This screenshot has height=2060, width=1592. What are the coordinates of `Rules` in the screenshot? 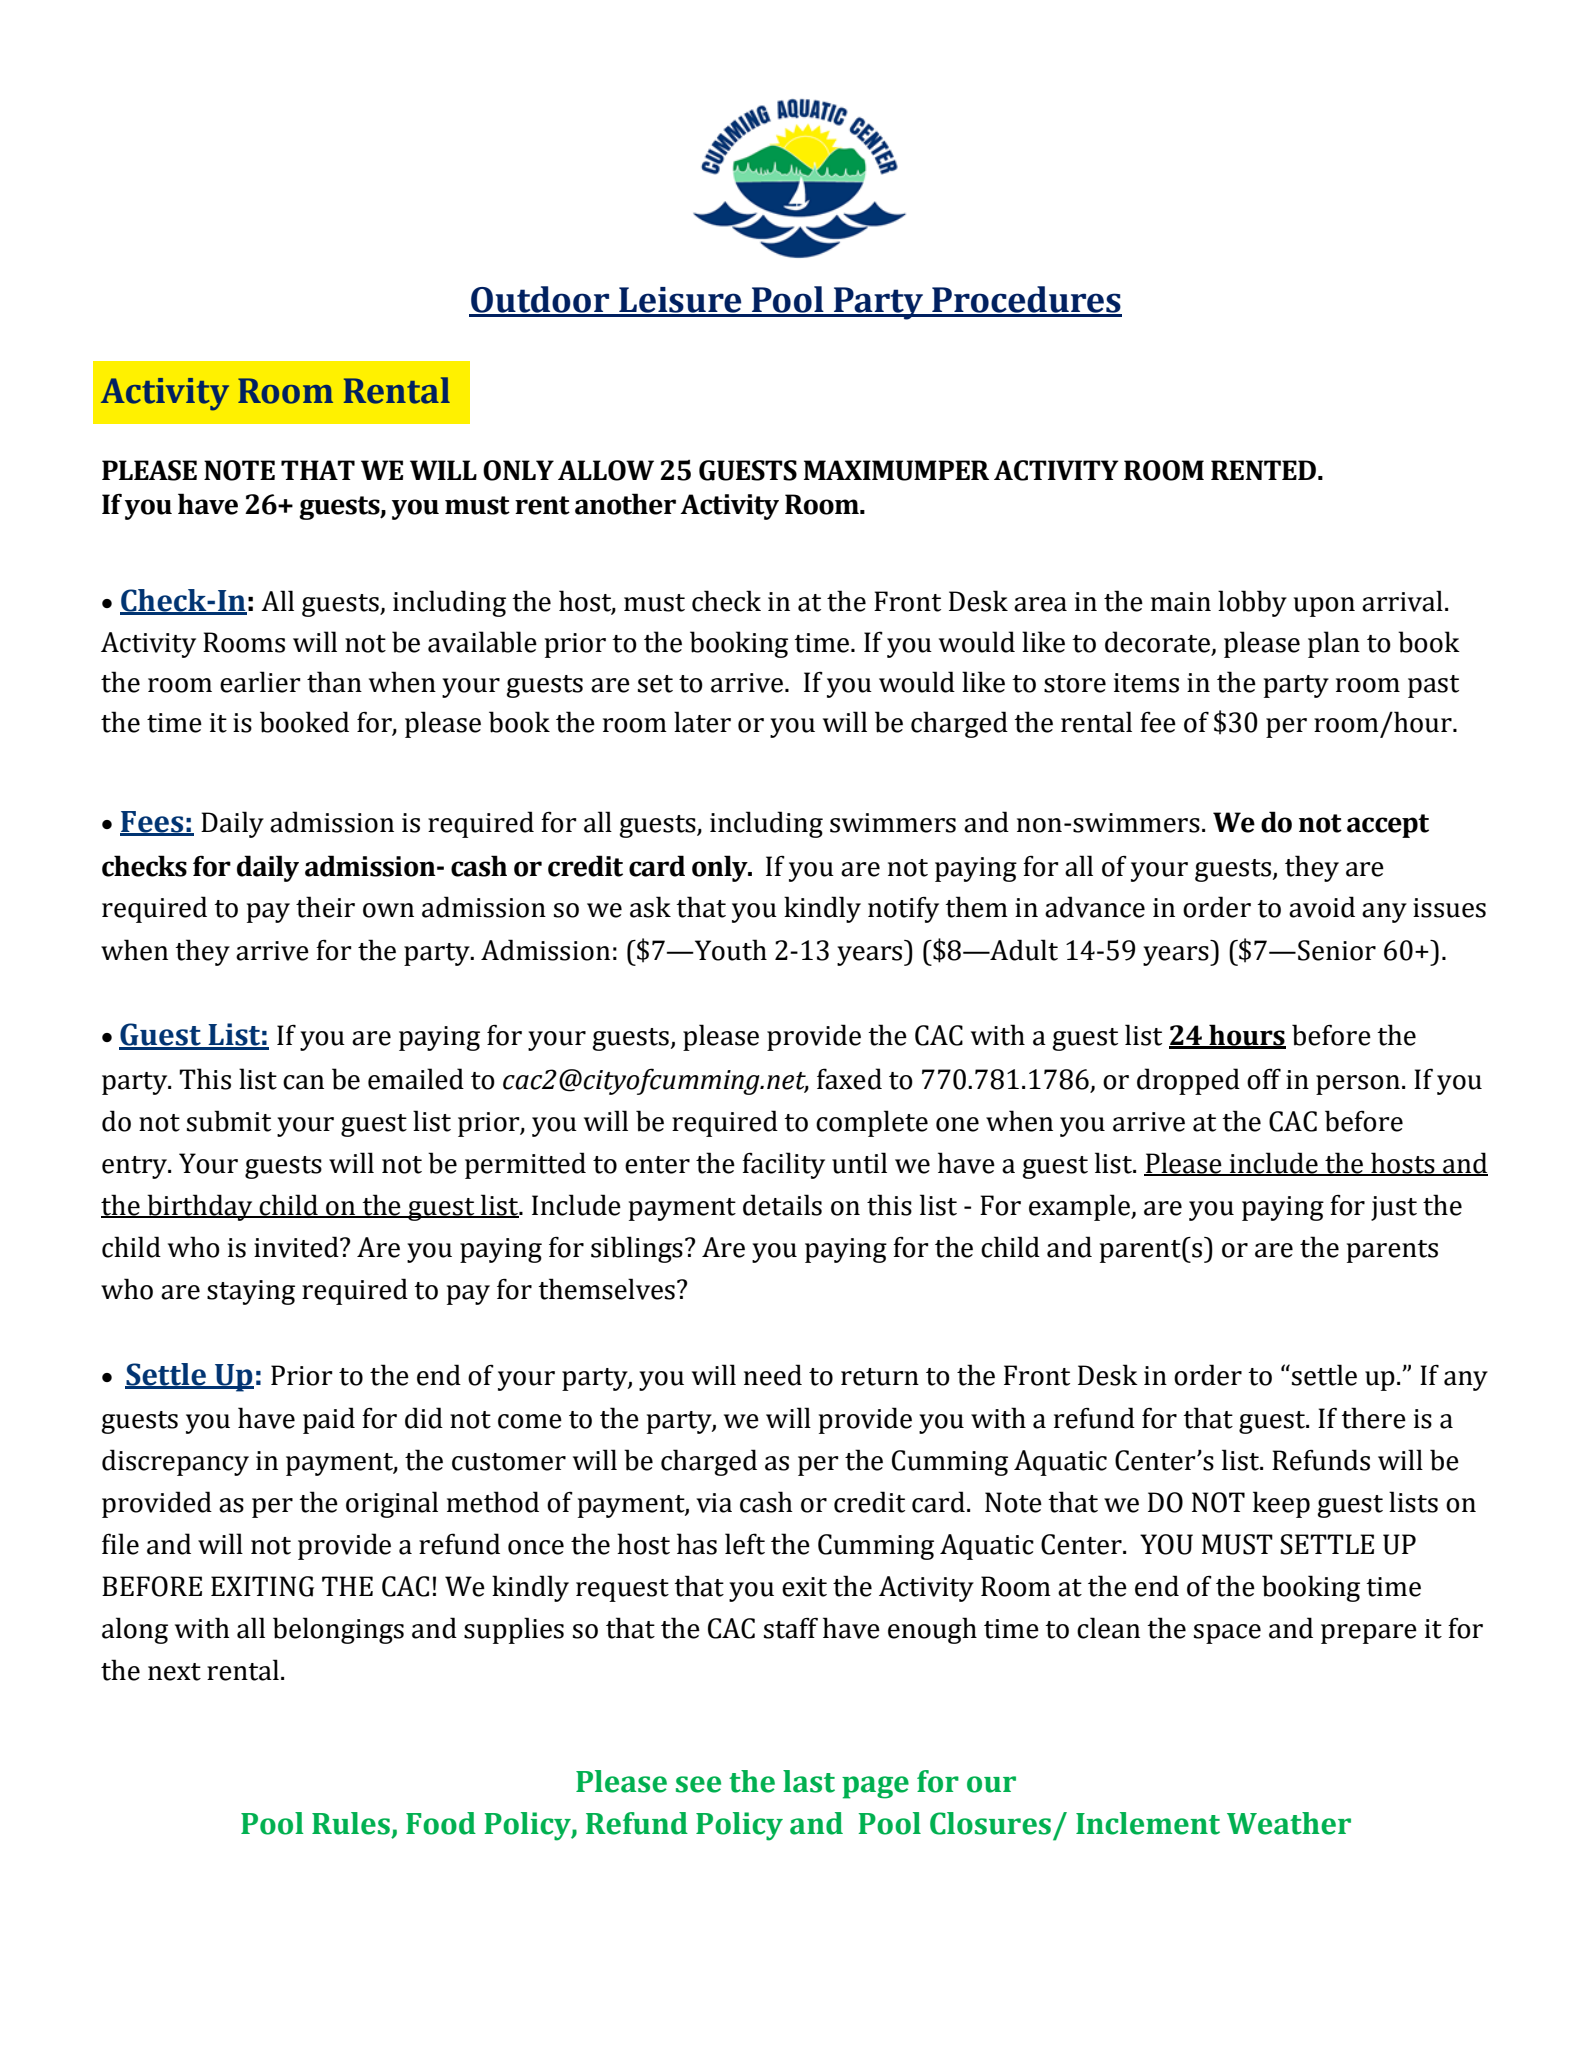 It's located at (351, 1823).
